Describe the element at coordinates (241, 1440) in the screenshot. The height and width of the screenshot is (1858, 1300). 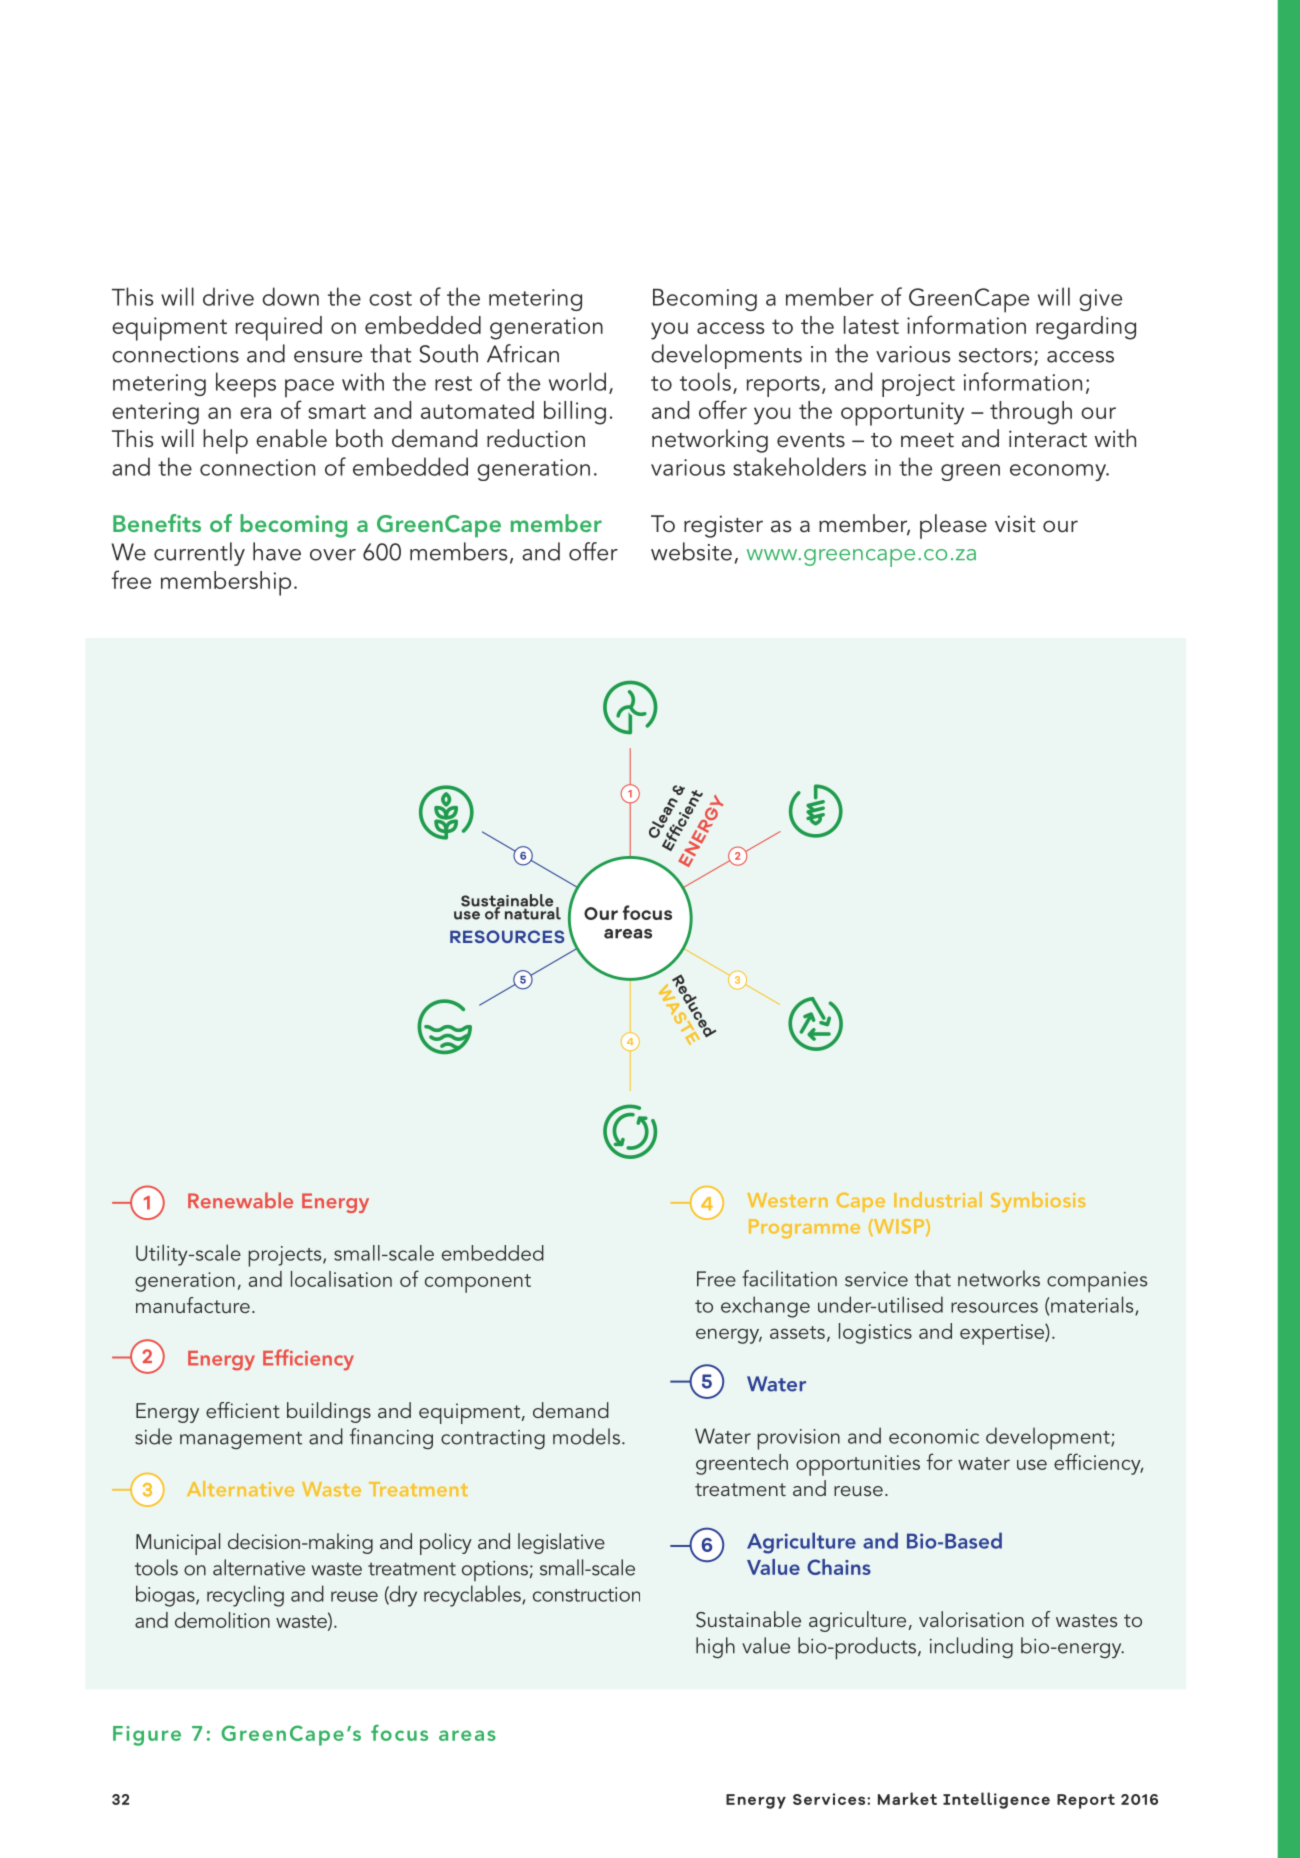
I see `management` at that location.
